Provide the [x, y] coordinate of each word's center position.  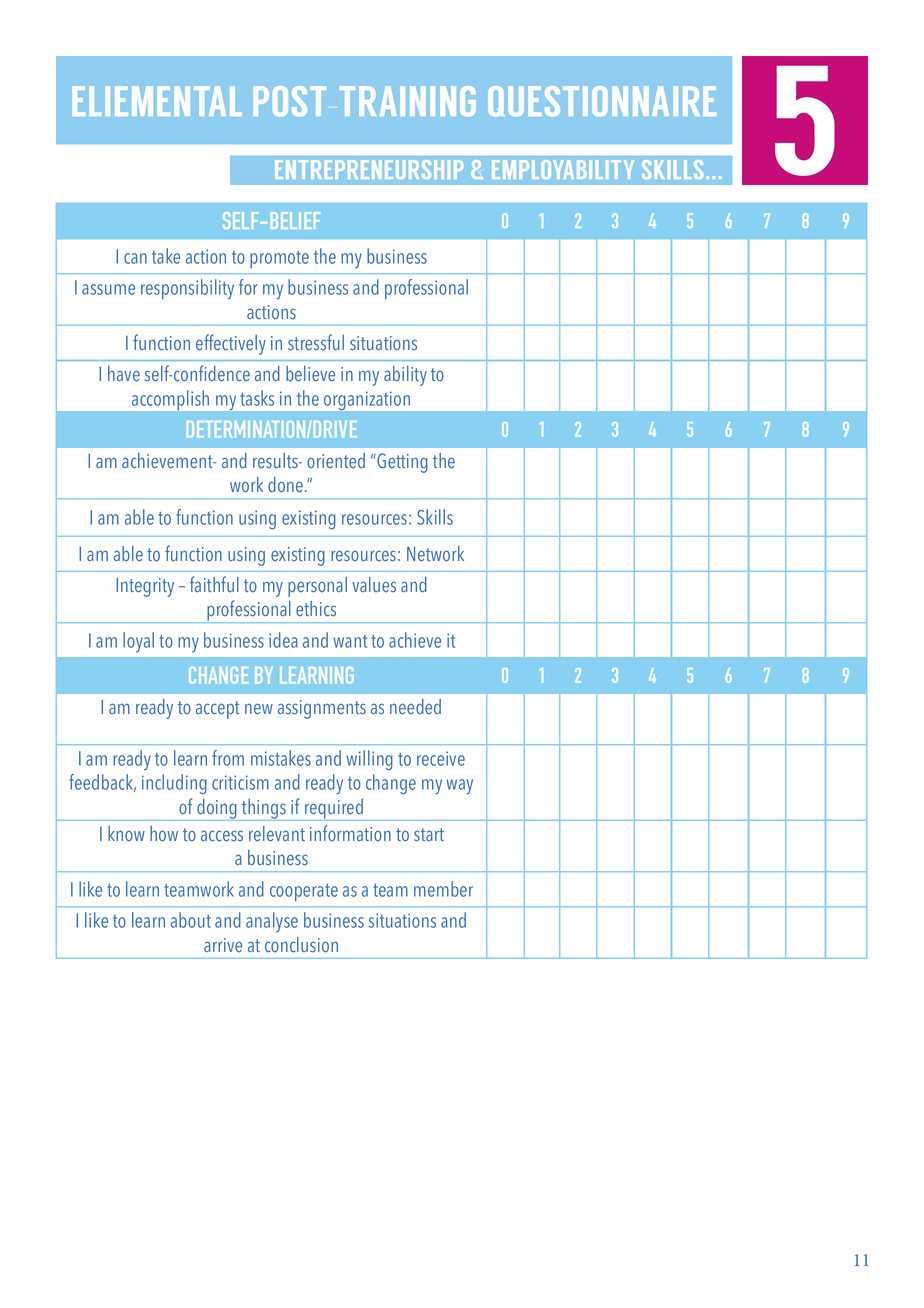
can [135, 258]
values [374, 585]
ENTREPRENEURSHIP [369, 169]
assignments [322, 709]
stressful [316, 342]
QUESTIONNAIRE [602, 101]
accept [217, 710]
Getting [401, 463]
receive [441, 758]
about [191, 920]
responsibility [187, 289]
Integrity [145, 587]
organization [367, 401]
